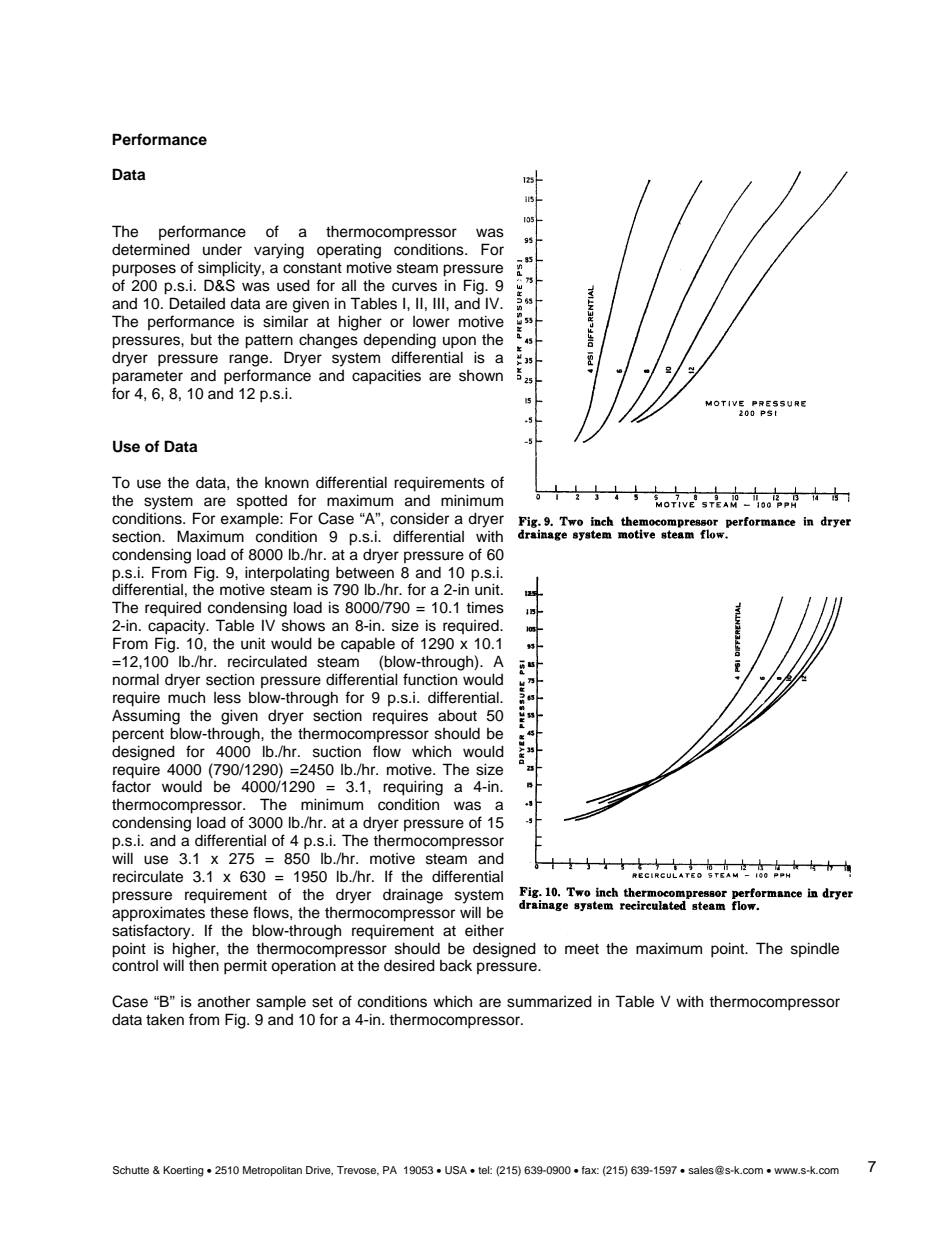 Image resolution: width=952 pixels, height=1233 pixels. What do you see at coordinates (456, 1170) in the screenshot?
I see `USA` at bounding box center [456, 1170].
